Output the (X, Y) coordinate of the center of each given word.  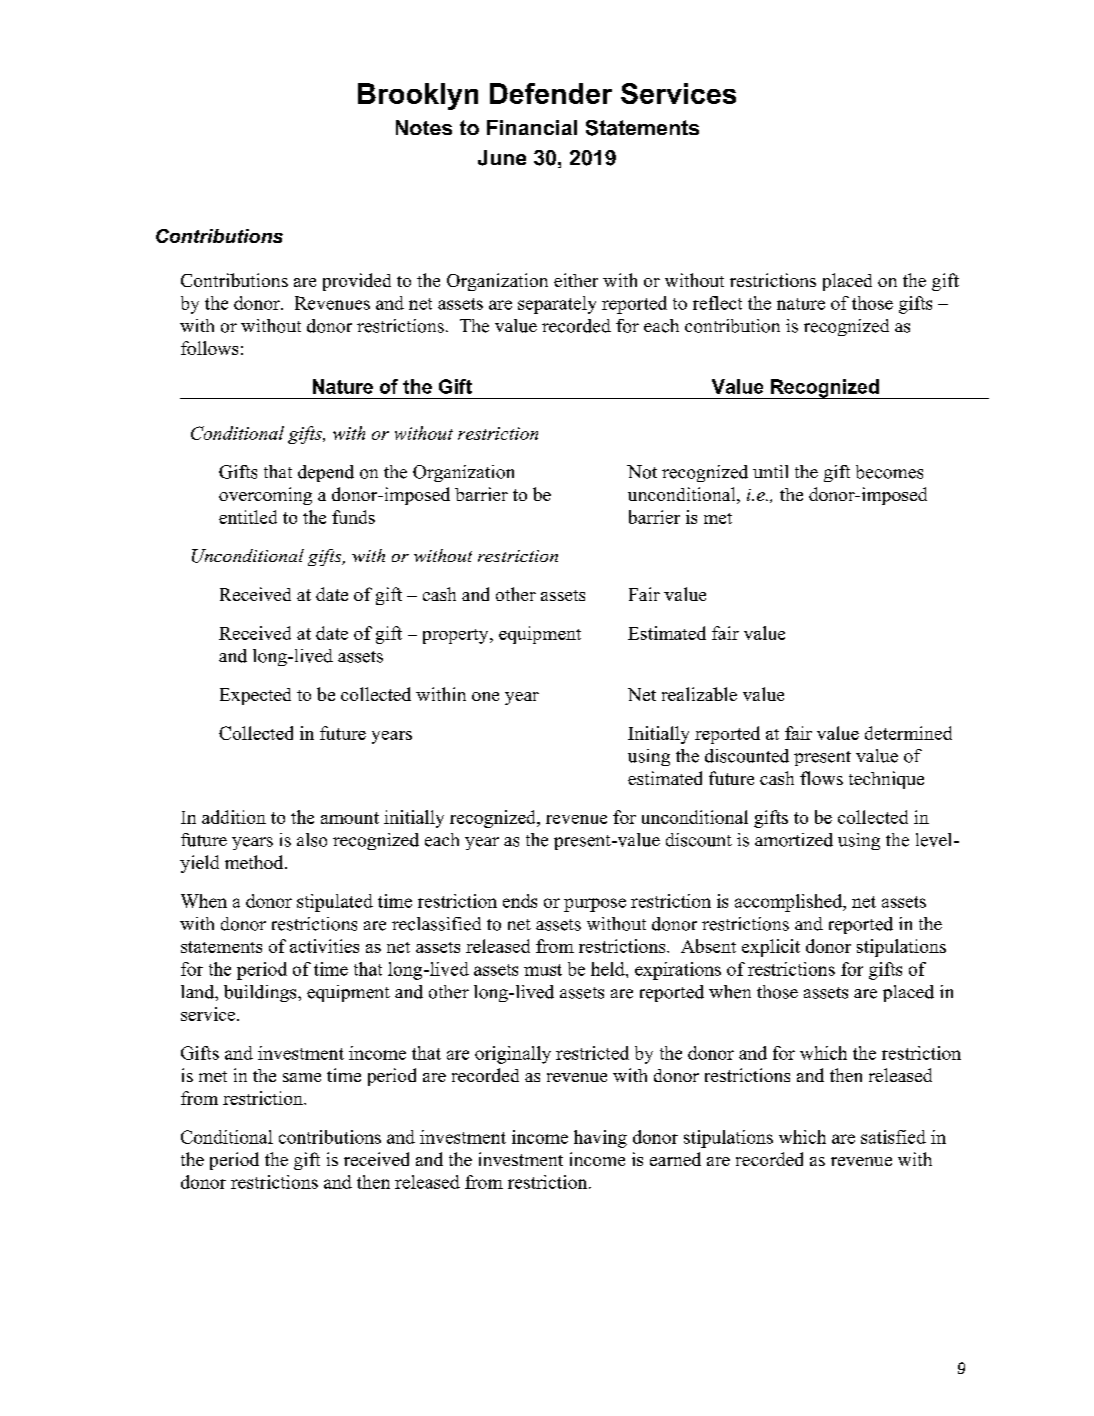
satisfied (893, 1137)
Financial (532, 127)
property (457, 636)
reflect (717, 303)
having (600, 1139)
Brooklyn (418, 96)
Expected (255, 696)
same (302, 1077)
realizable (699, 694)
